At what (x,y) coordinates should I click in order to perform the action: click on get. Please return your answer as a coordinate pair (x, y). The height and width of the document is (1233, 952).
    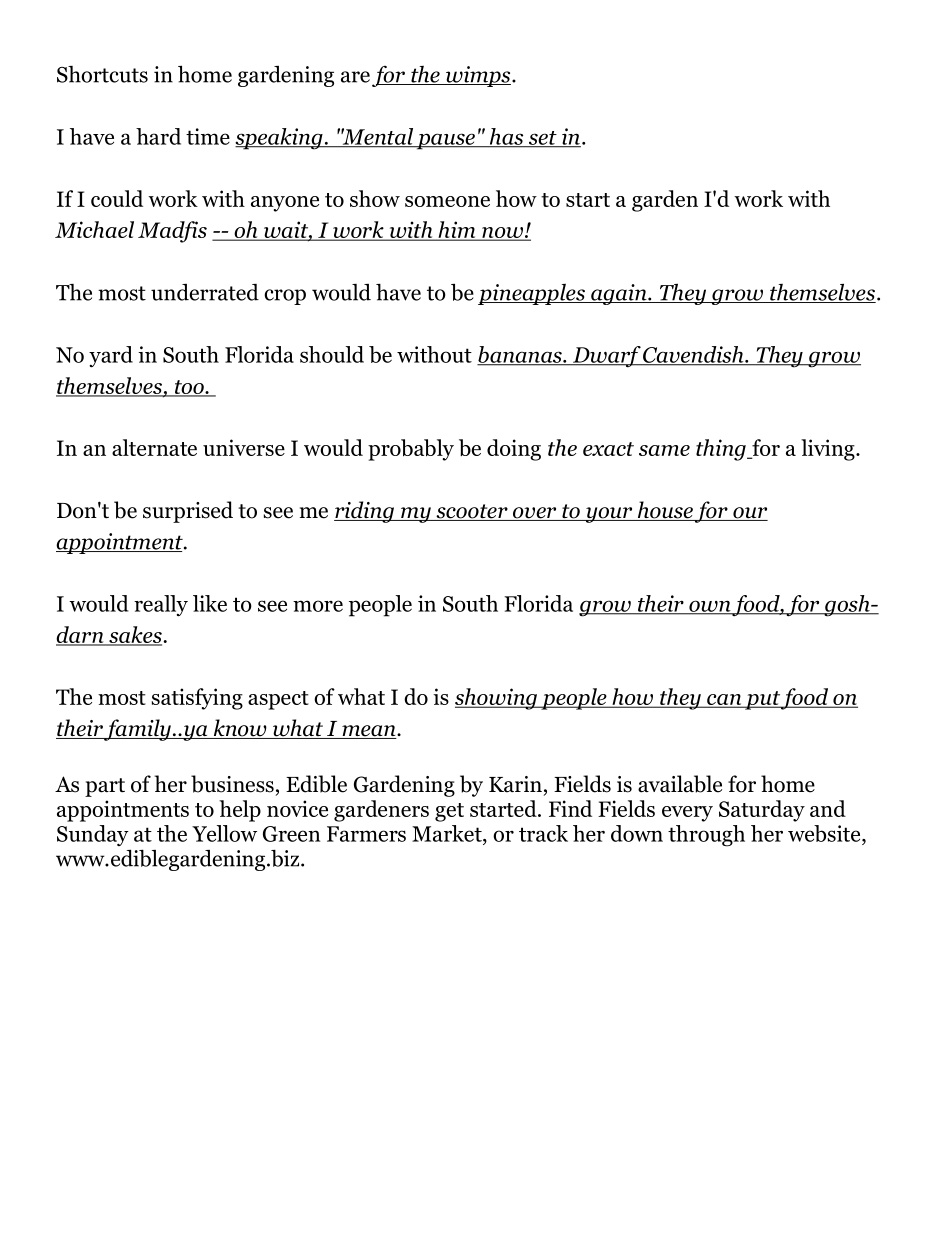
    Looking at the image, I should click on (449, 812).
